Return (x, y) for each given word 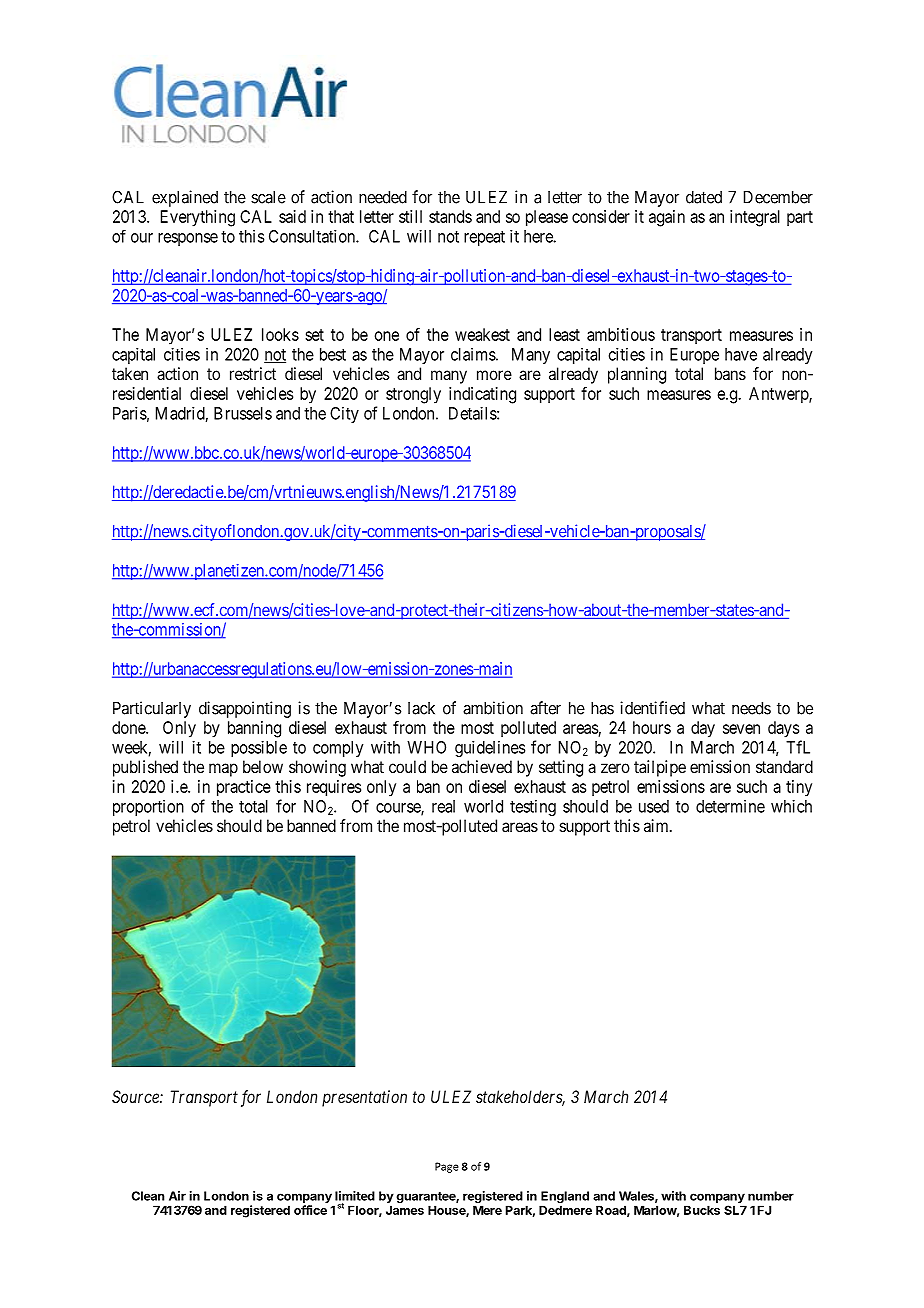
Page (447, 1167)
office (310, 1210)
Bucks (702, 1210)
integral (755, 218)
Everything (198, 218)
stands (450, 216)
